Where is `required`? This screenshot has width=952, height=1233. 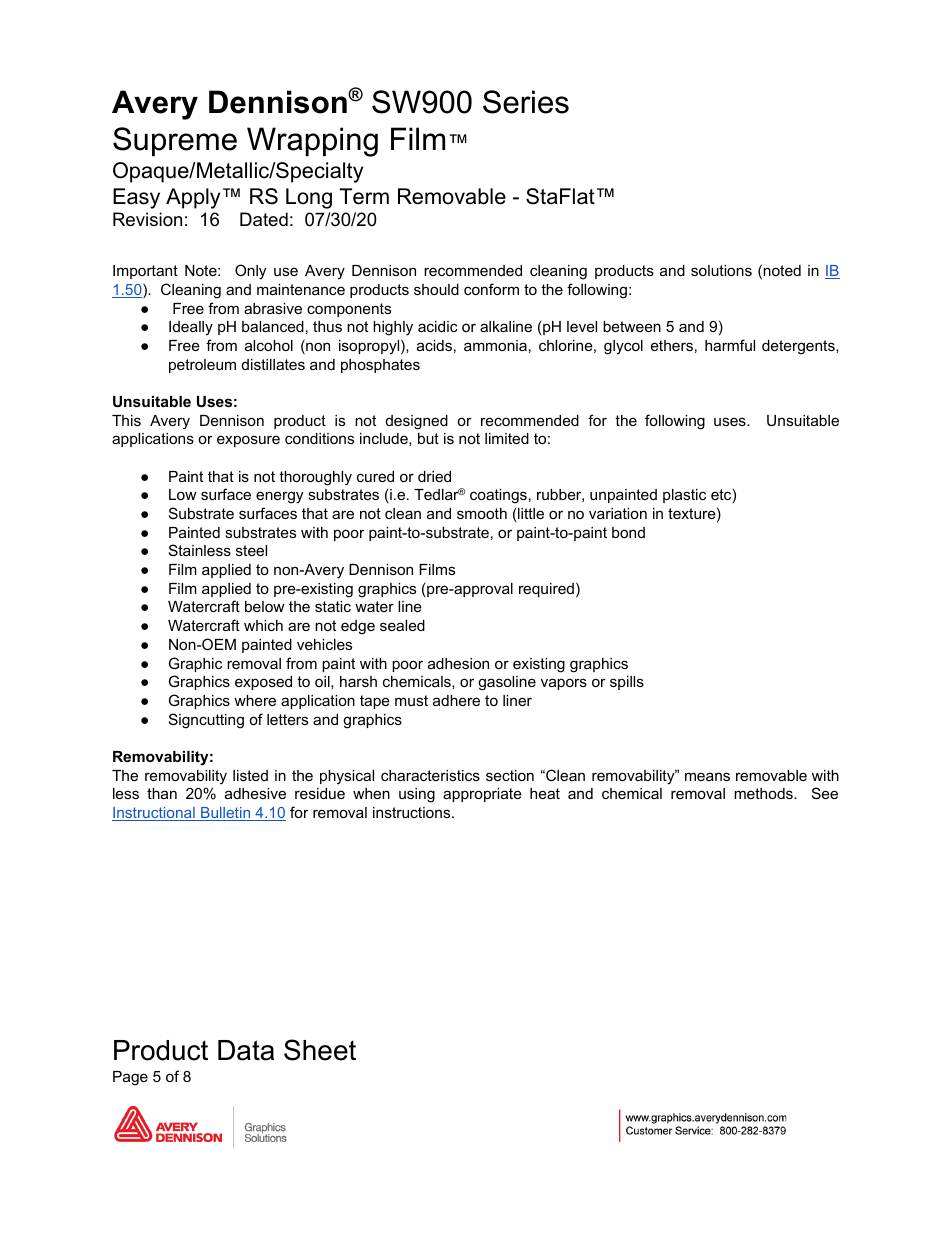
required is located at coordinates (546, 590).
